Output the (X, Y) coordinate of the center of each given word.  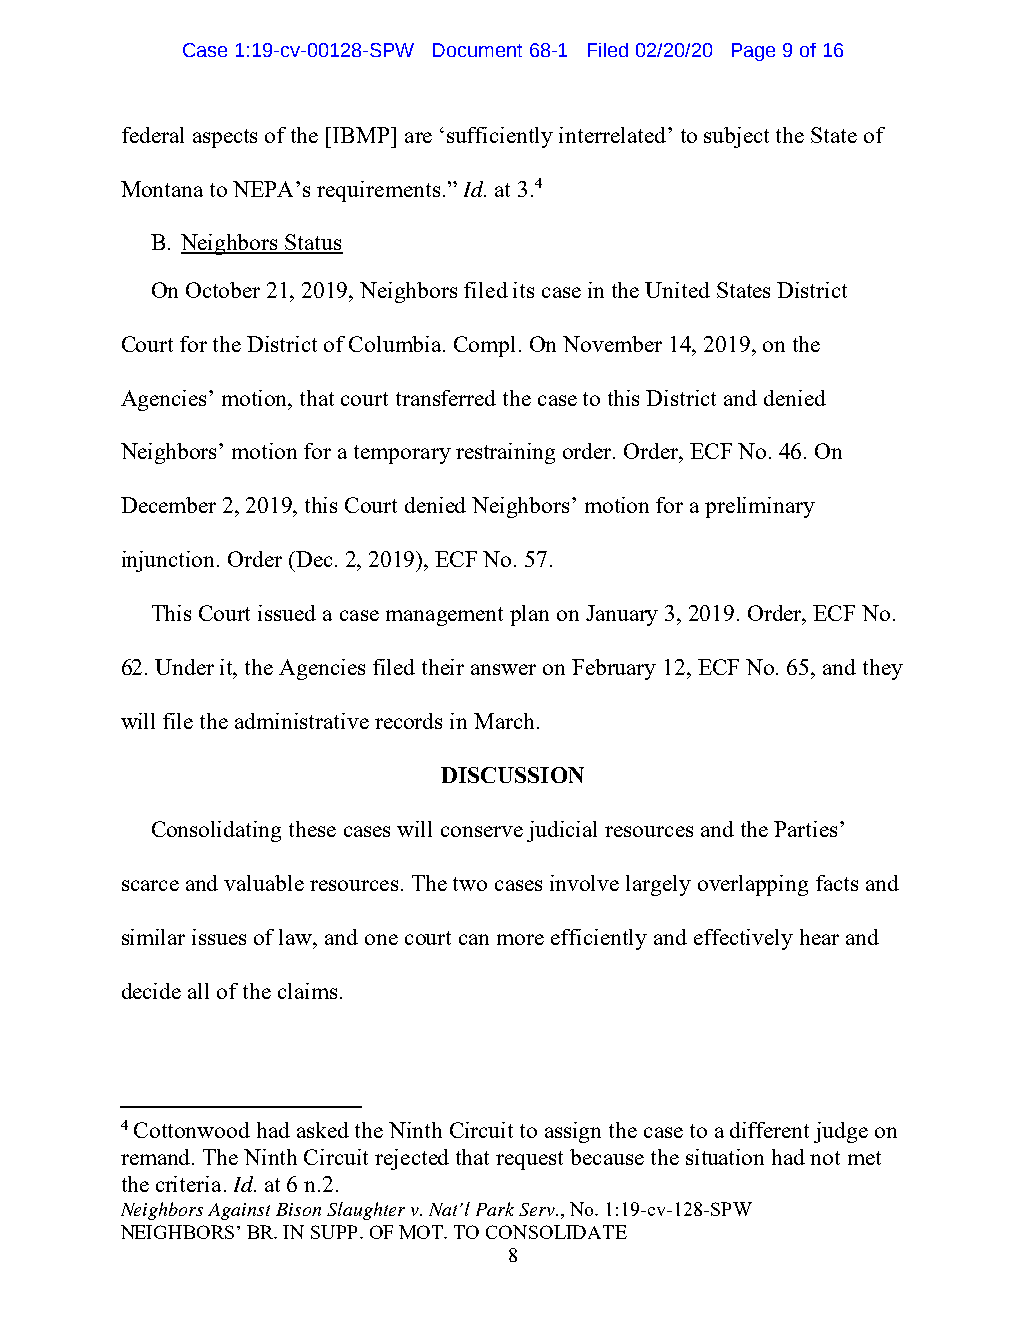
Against (239, 1211)
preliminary (760, 507)
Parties (805, 829)
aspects (225, 138)
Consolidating (216, 831)
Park (495, 1209)
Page (753, 52)
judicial (562, 831)
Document (477, 50)
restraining (505, 453)
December (168, 505)
